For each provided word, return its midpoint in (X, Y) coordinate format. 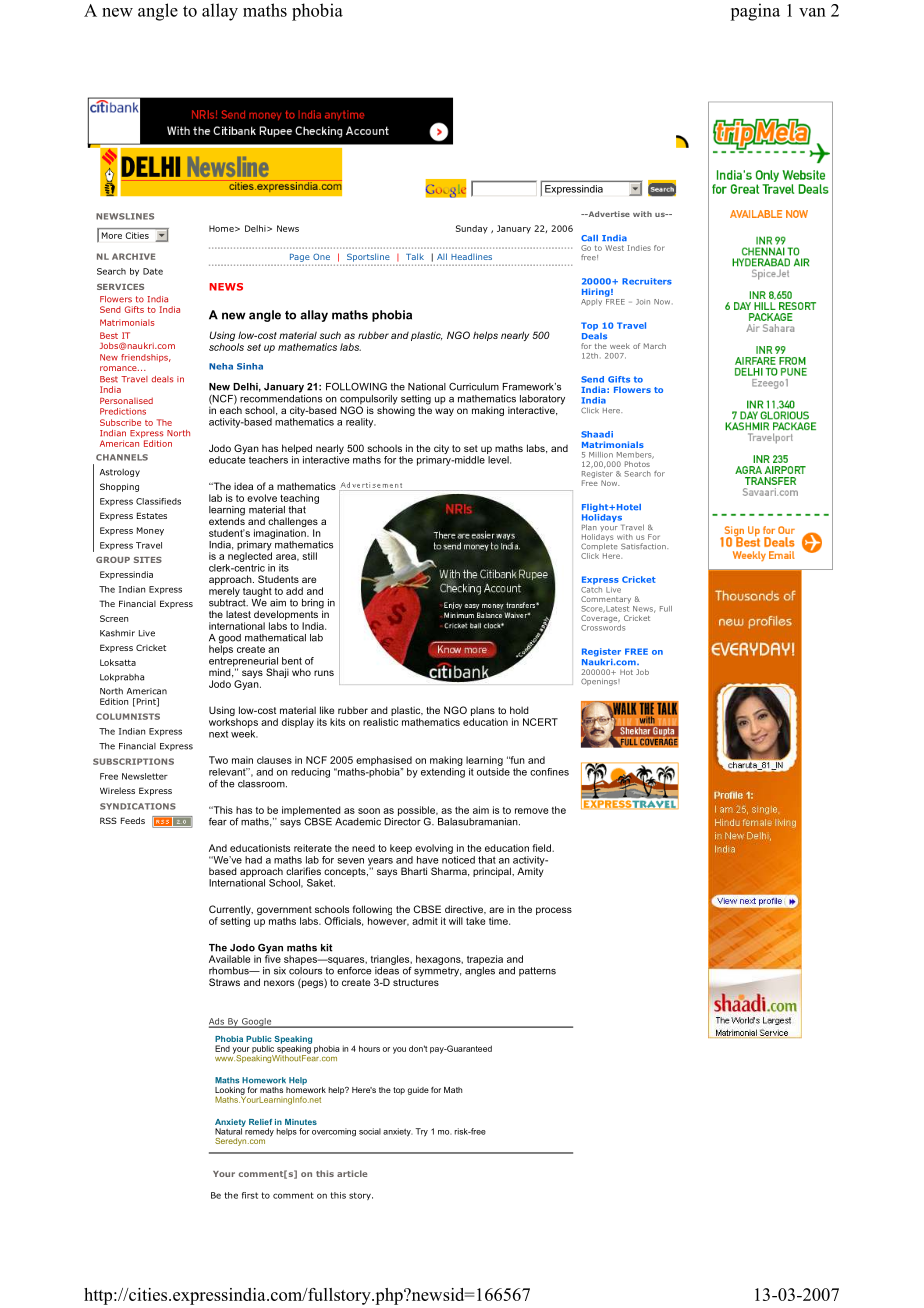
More (112, 235)
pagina (755, 12)
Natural (229, 1130)
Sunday (472, 229)
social (370, 1131)
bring (313, 605)
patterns (537, 971)
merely (224, 592)
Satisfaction (644, 546)
